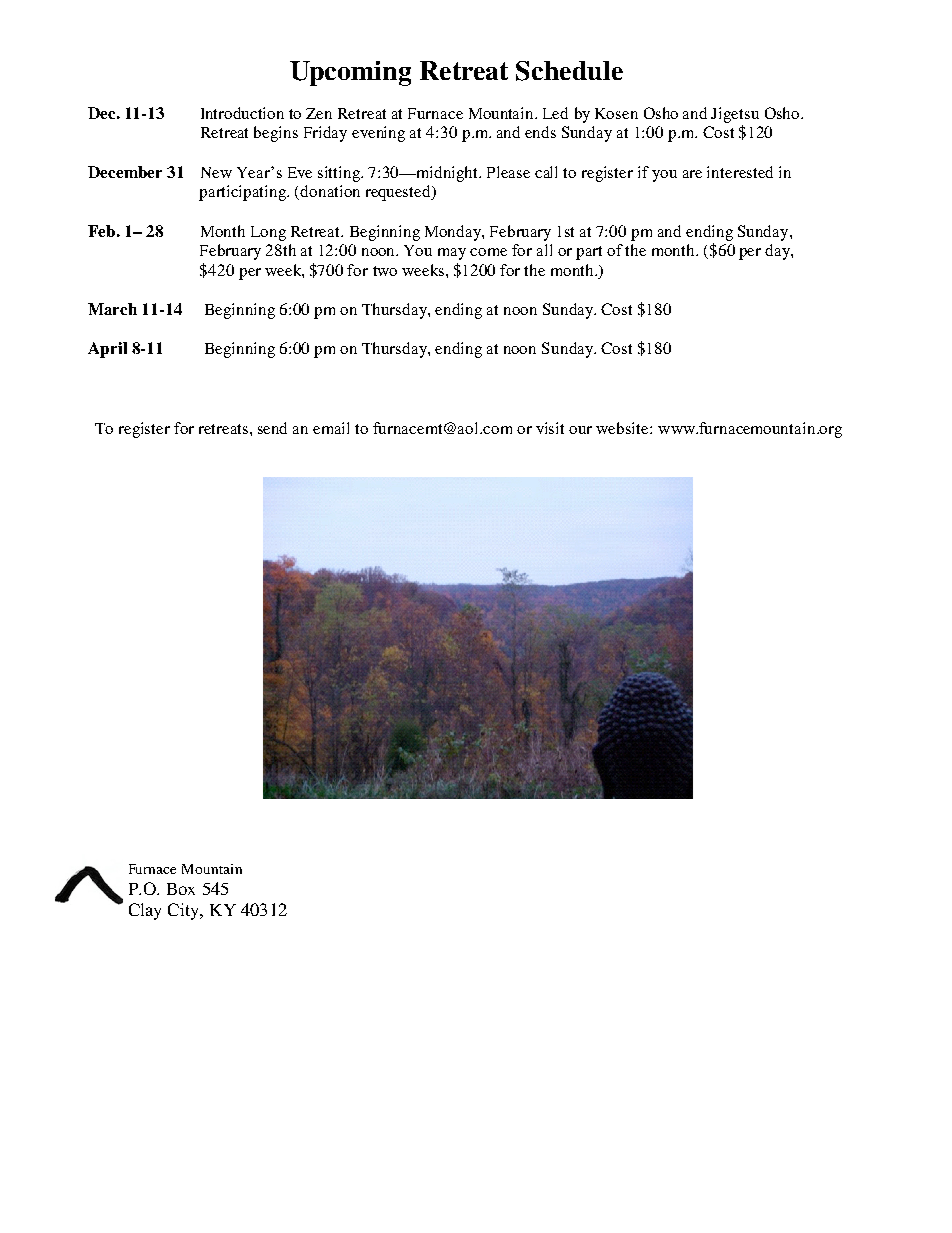 Image resolution: width=952 pixels, height=1233 pixels. I want to click on website, so click(623, 428).
